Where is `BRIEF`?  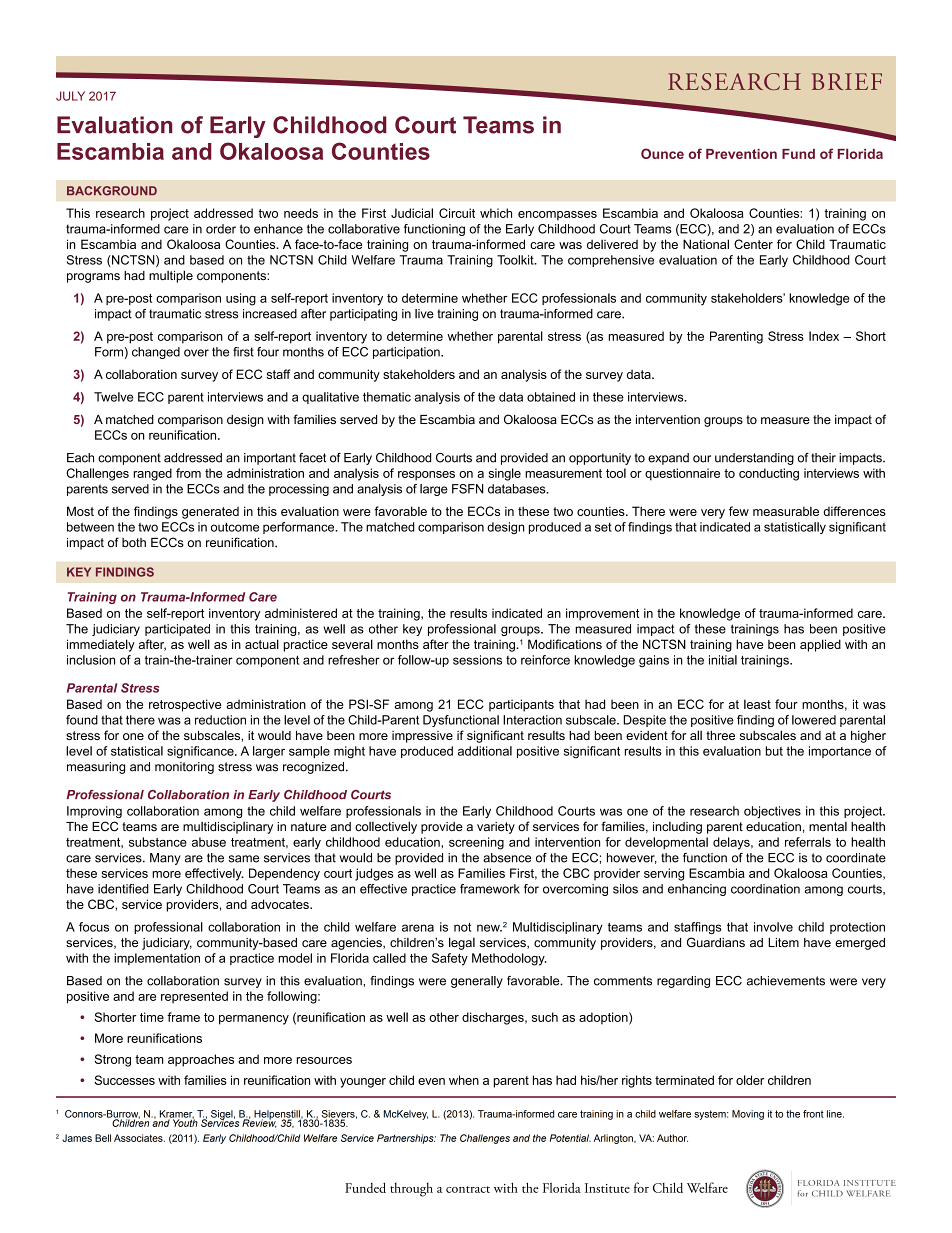 BRIEF is located at coordinates (847, 81).
